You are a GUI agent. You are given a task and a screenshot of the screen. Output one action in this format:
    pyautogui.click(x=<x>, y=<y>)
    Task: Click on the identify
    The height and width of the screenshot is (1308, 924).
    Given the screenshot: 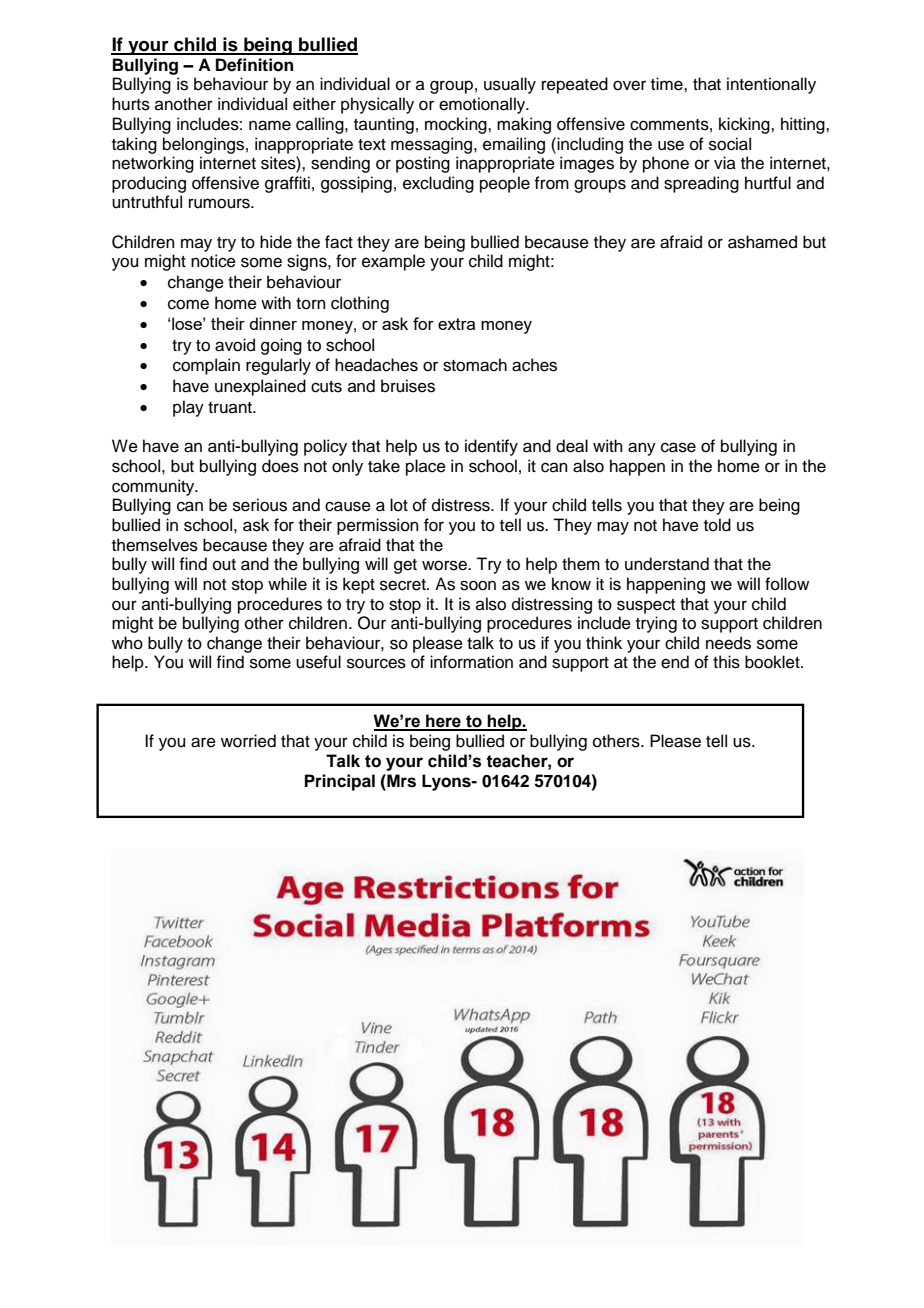 What is the action you would take?
    pyautogui.click(x=491, y=447)
